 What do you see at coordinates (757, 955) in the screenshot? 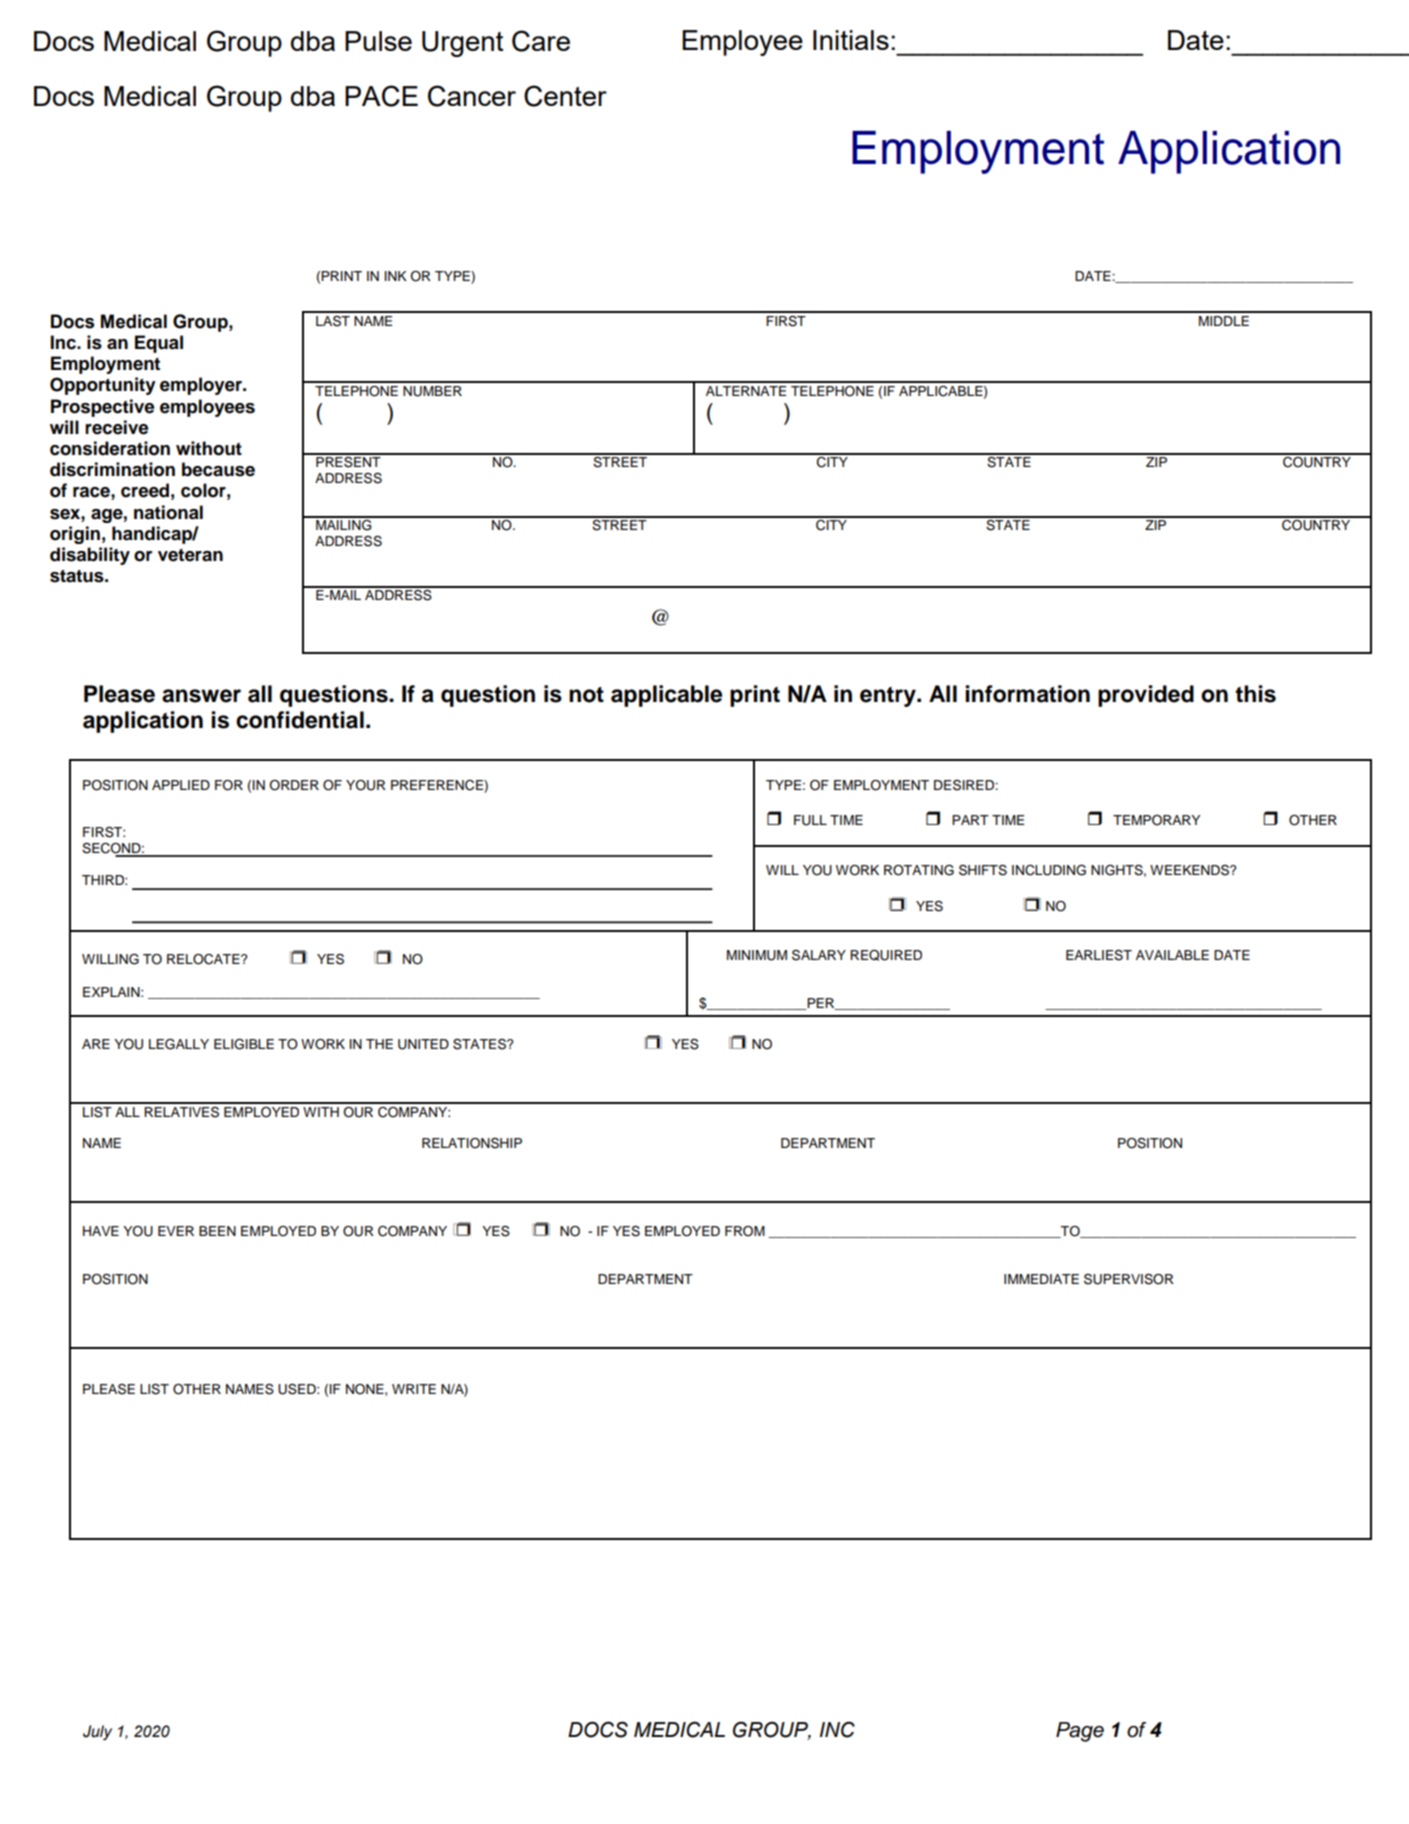
I see `MINIMUM` at bounding box center [757, 955].
